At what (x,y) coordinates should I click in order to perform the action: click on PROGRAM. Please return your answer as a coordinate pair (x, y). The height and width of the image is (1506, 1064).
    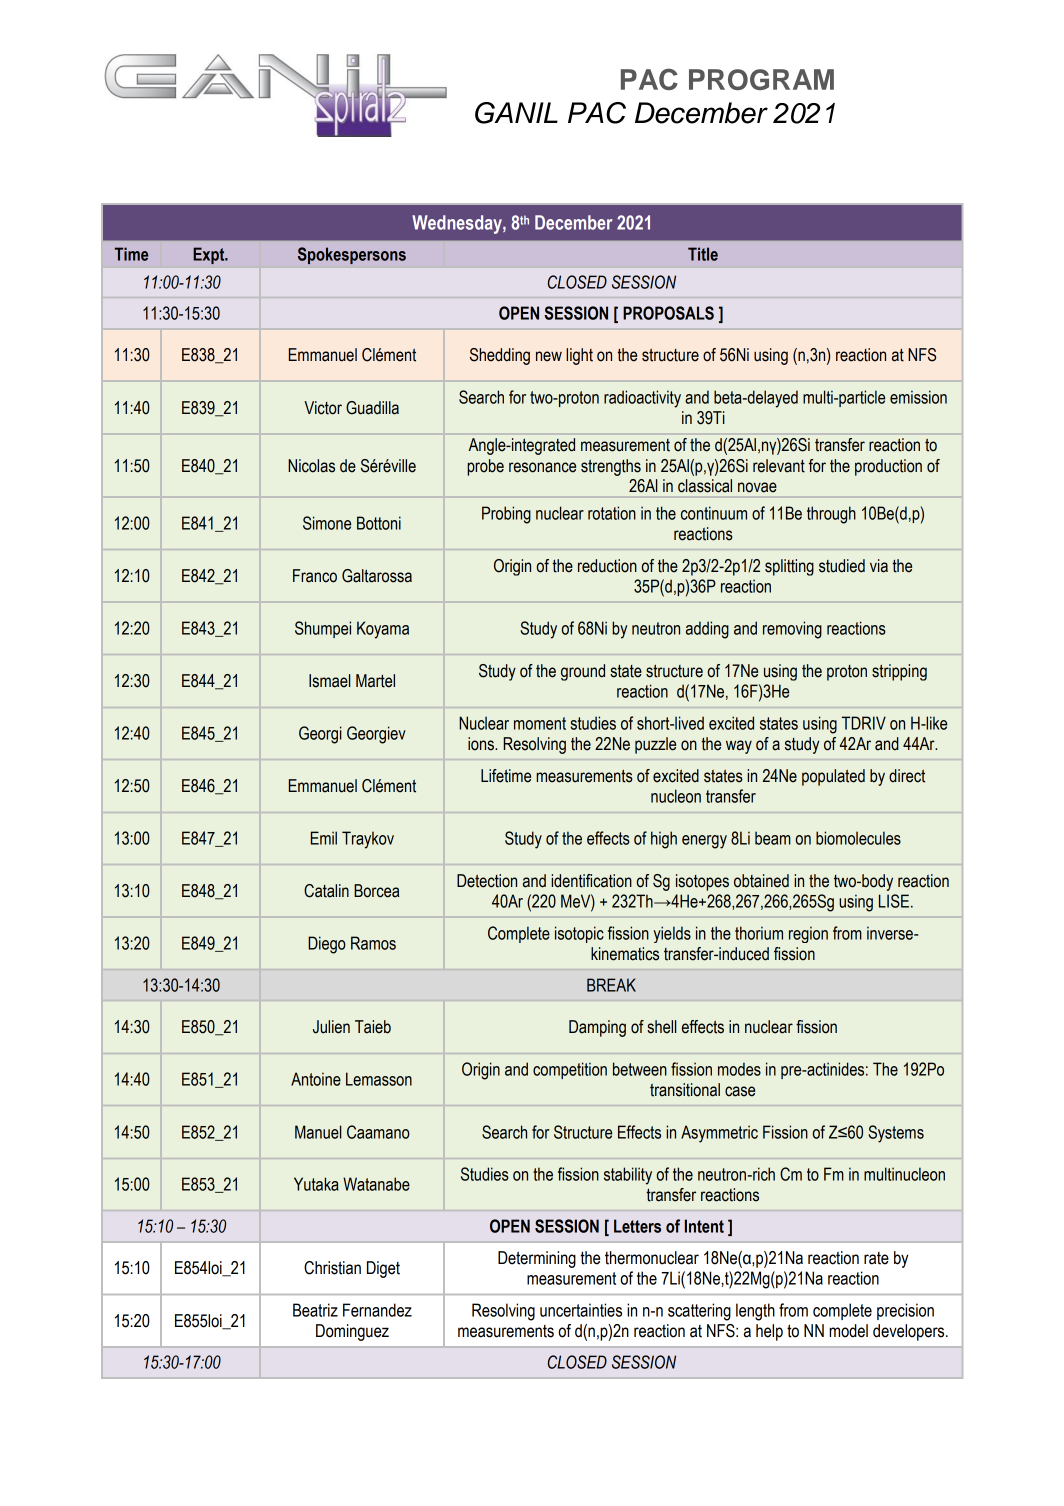
    Looking at the image, I should click on (761, 79).
